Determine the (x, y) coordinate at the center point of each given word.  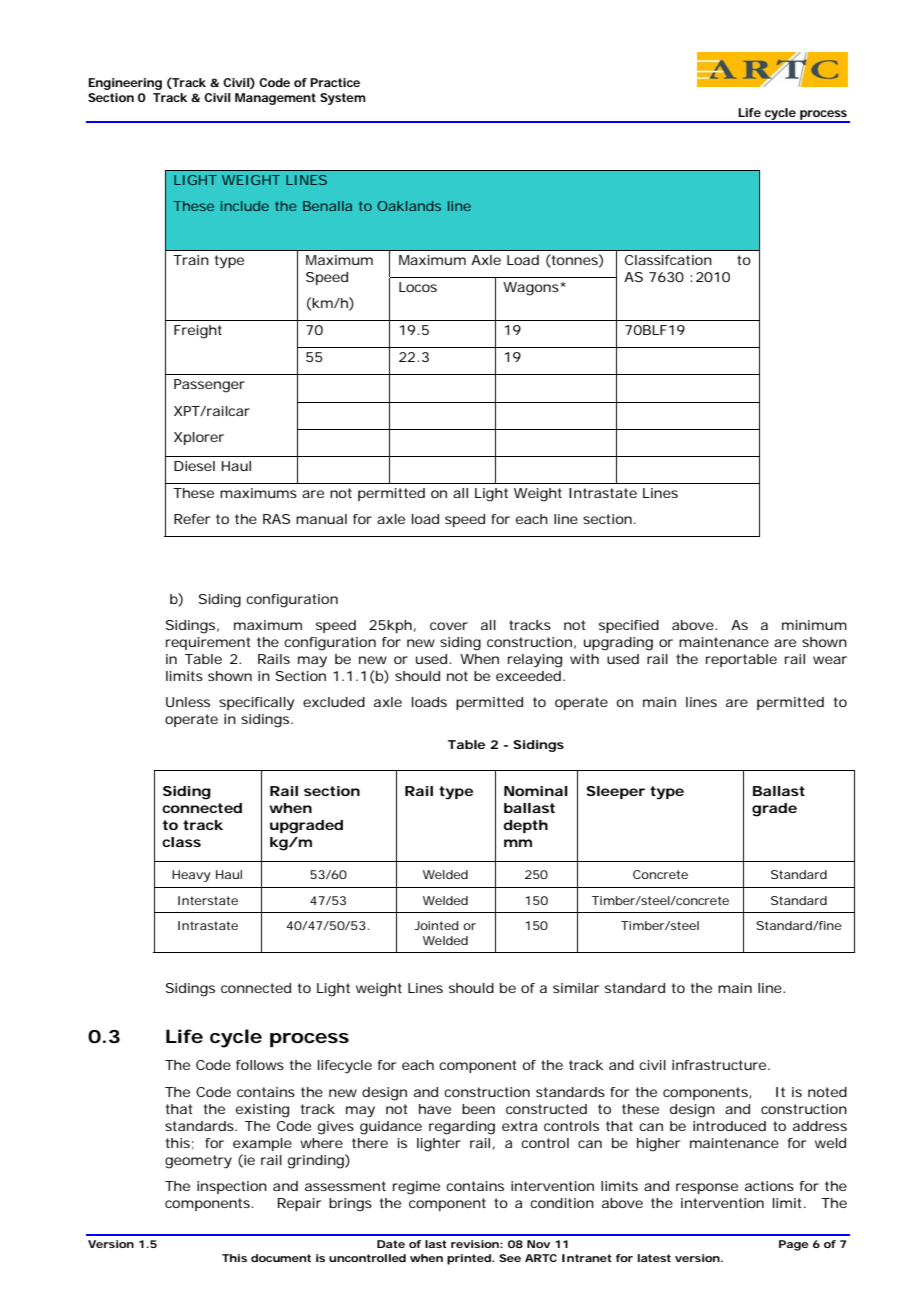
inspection (232, 1187)
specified (629, 626)
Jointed (436, 925)
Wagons (532, 289)
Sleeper (615, 792)
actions (769, 1186)
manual (321, 519)
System (343, 99)
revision (475, 1244)
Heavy (191, 876)
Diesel (194, 466)
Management (275, 99)
